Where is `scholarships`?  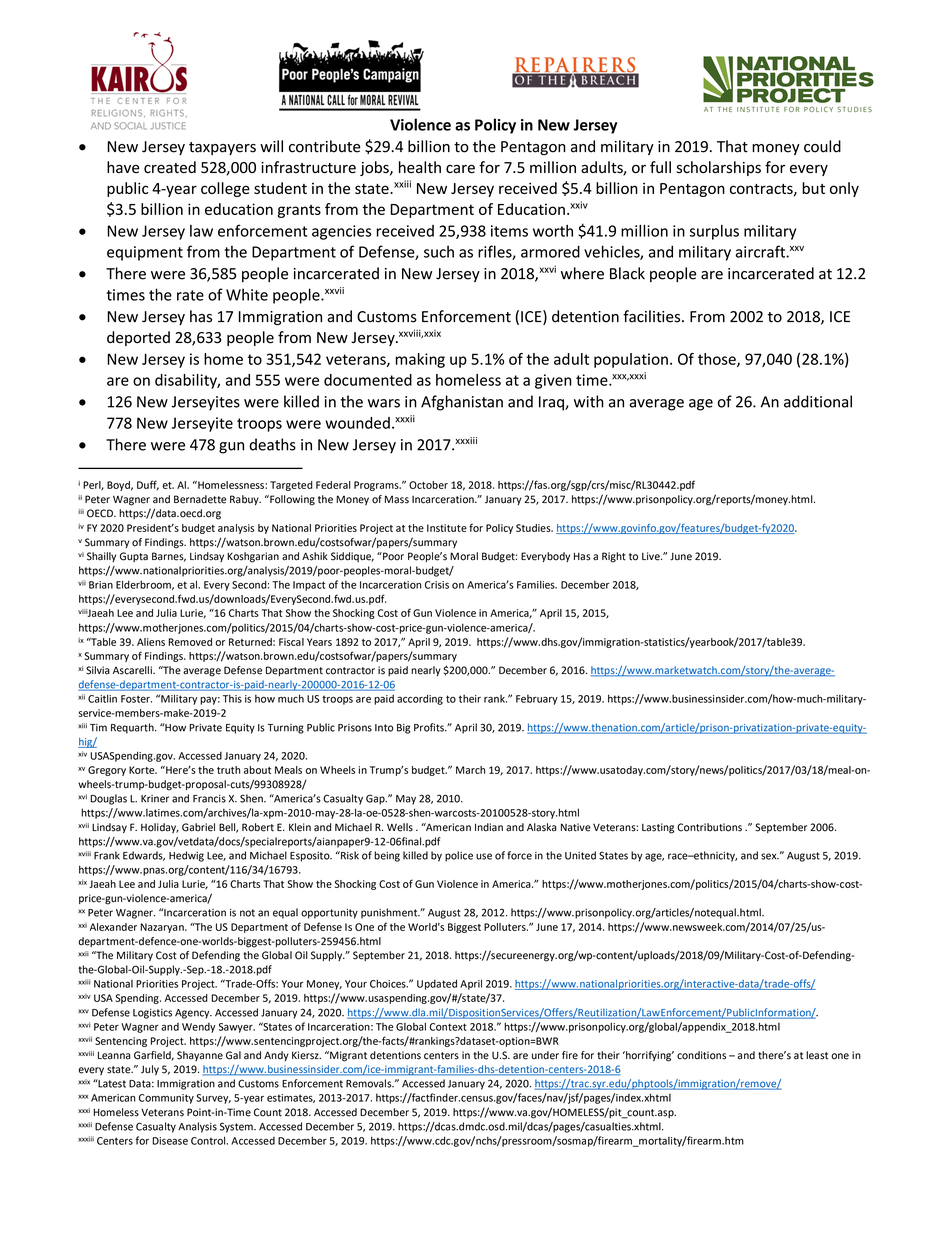
scholarships is located at coordinates (719, 168).
